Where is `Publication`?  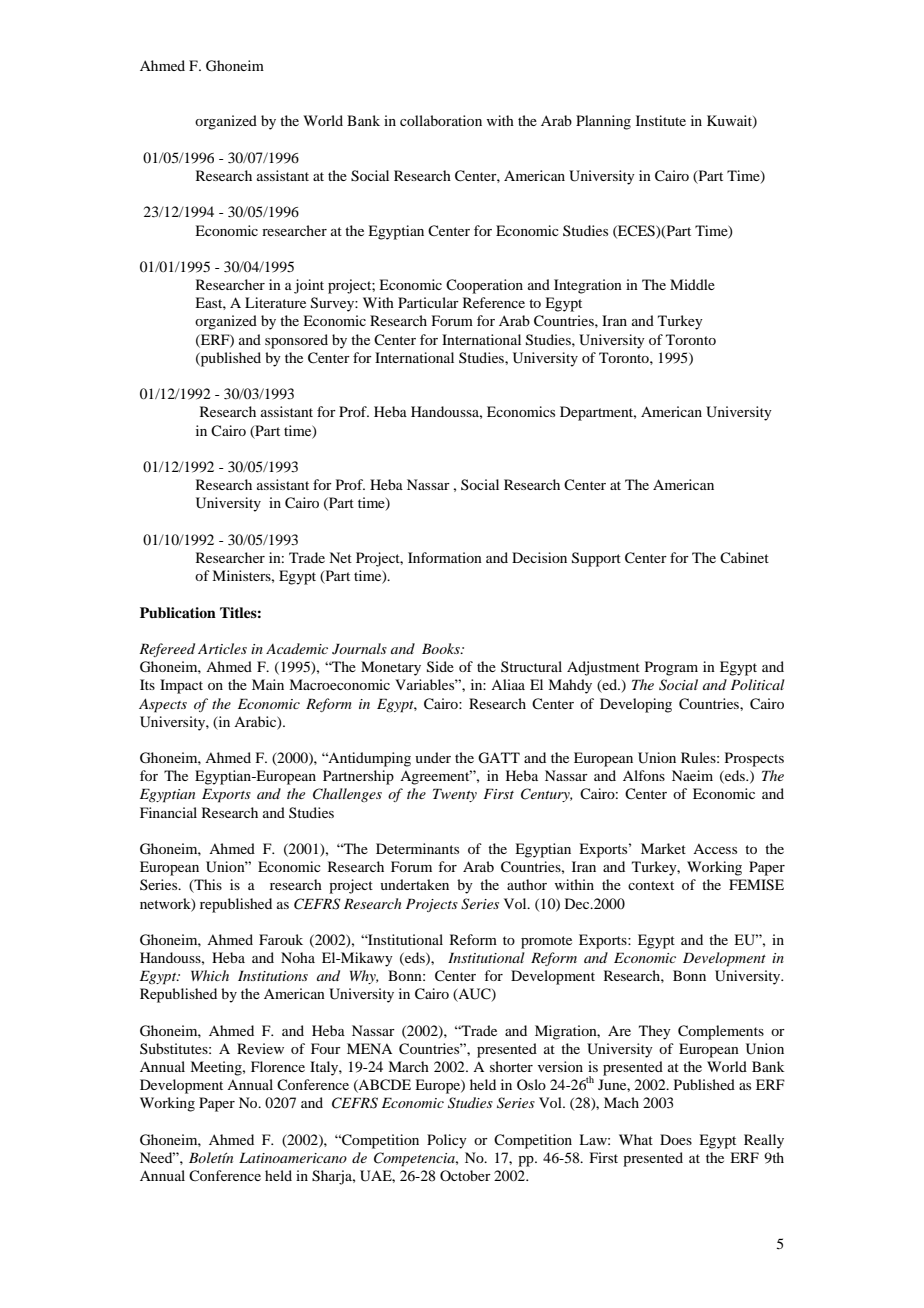 Publication is located at coordinates (178, 612).
